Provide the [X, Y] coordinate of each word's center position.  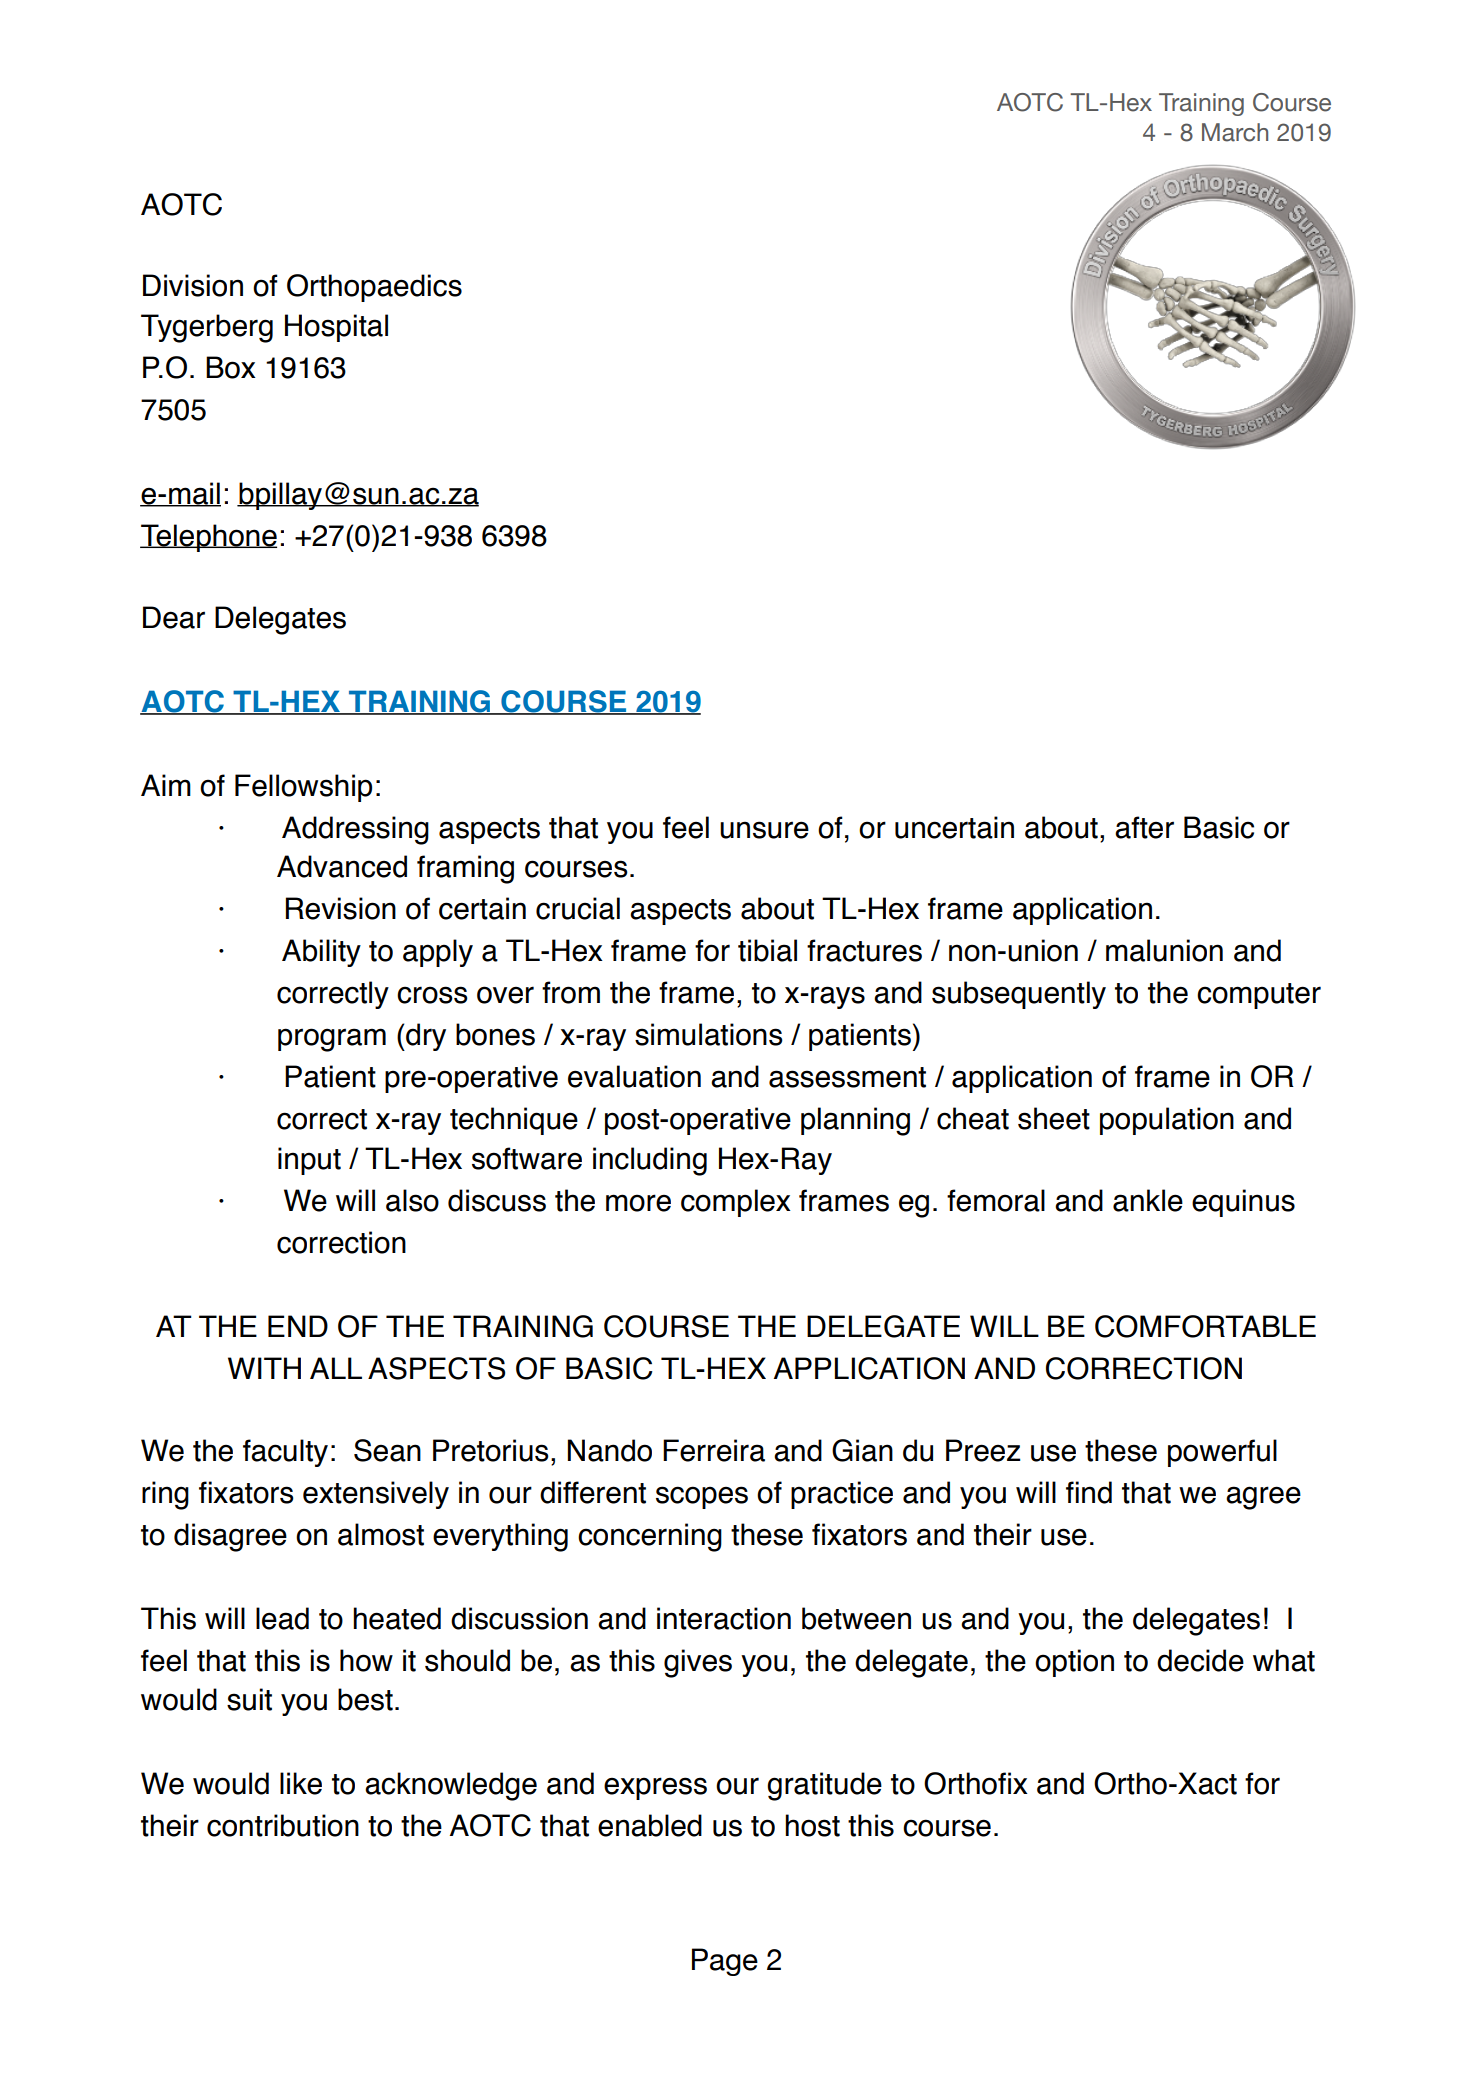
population [1167, 1121]
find [1089, 1492]
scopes [702, 1497]
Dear [174, 617]
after [1144, 827]
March [1235, 132]
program [332, 1040]
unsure [764, 830]
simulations [709, 1034]
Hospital [336, 328]
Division [193, 285]
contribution [283, 1825]
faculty [285, 1453]
